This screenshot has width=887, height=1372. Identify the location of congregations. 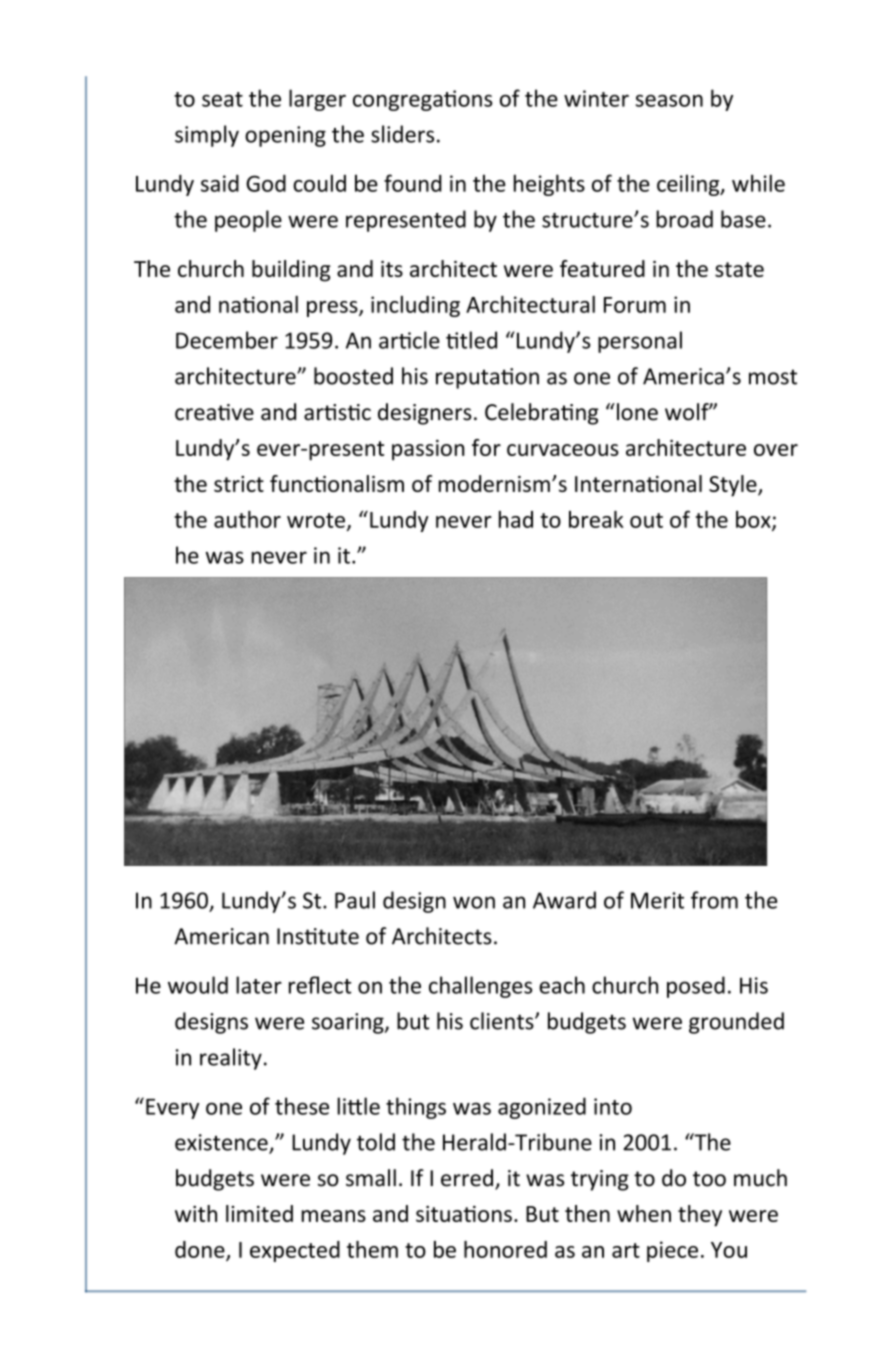
(422, 100).
